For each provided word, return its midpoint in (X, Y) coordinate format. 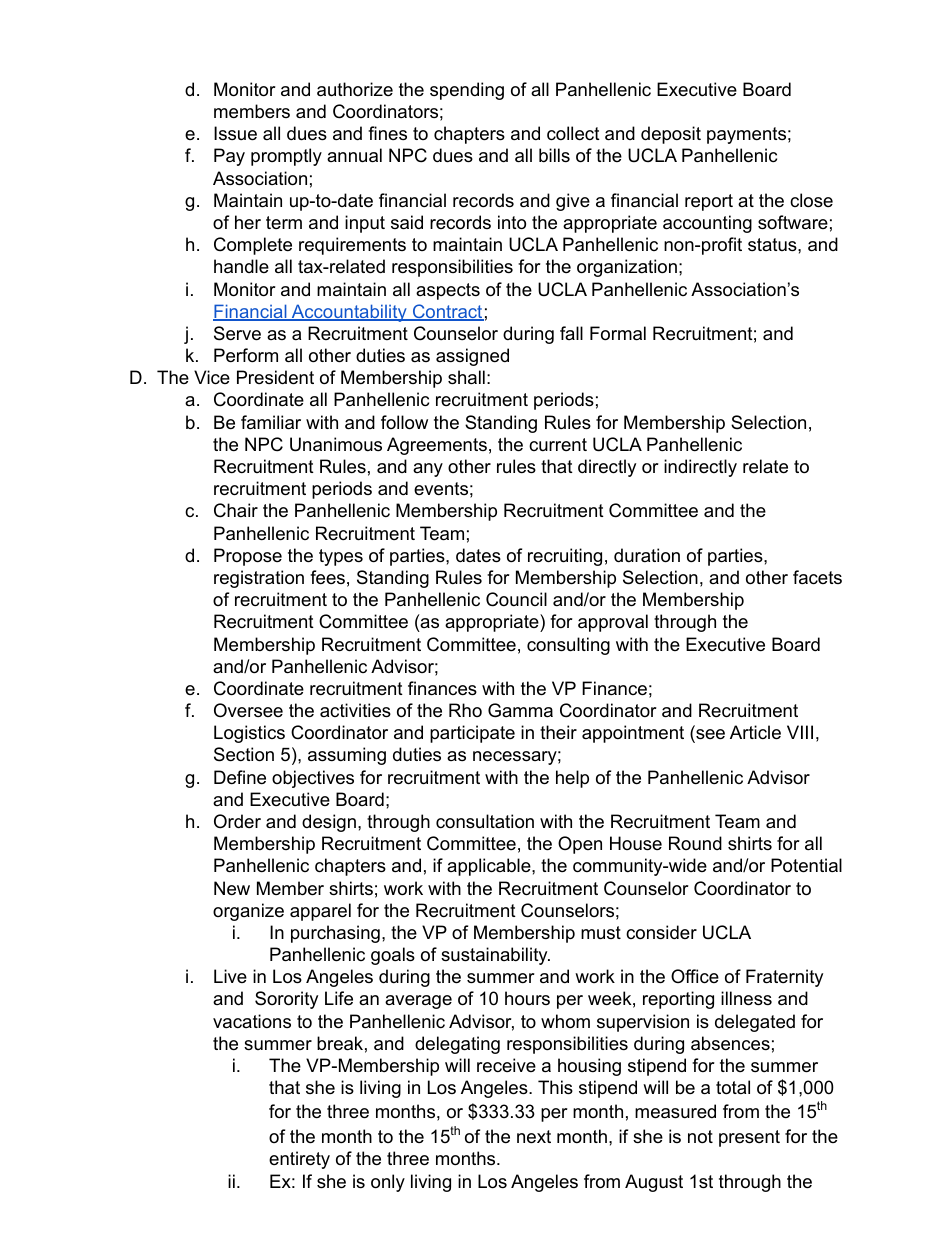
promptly (286, 157)
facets (817, 577)
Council (516, 599)
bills (554, 155)
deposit (671, 135)
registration (259, 579)
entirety (299, 1160)
